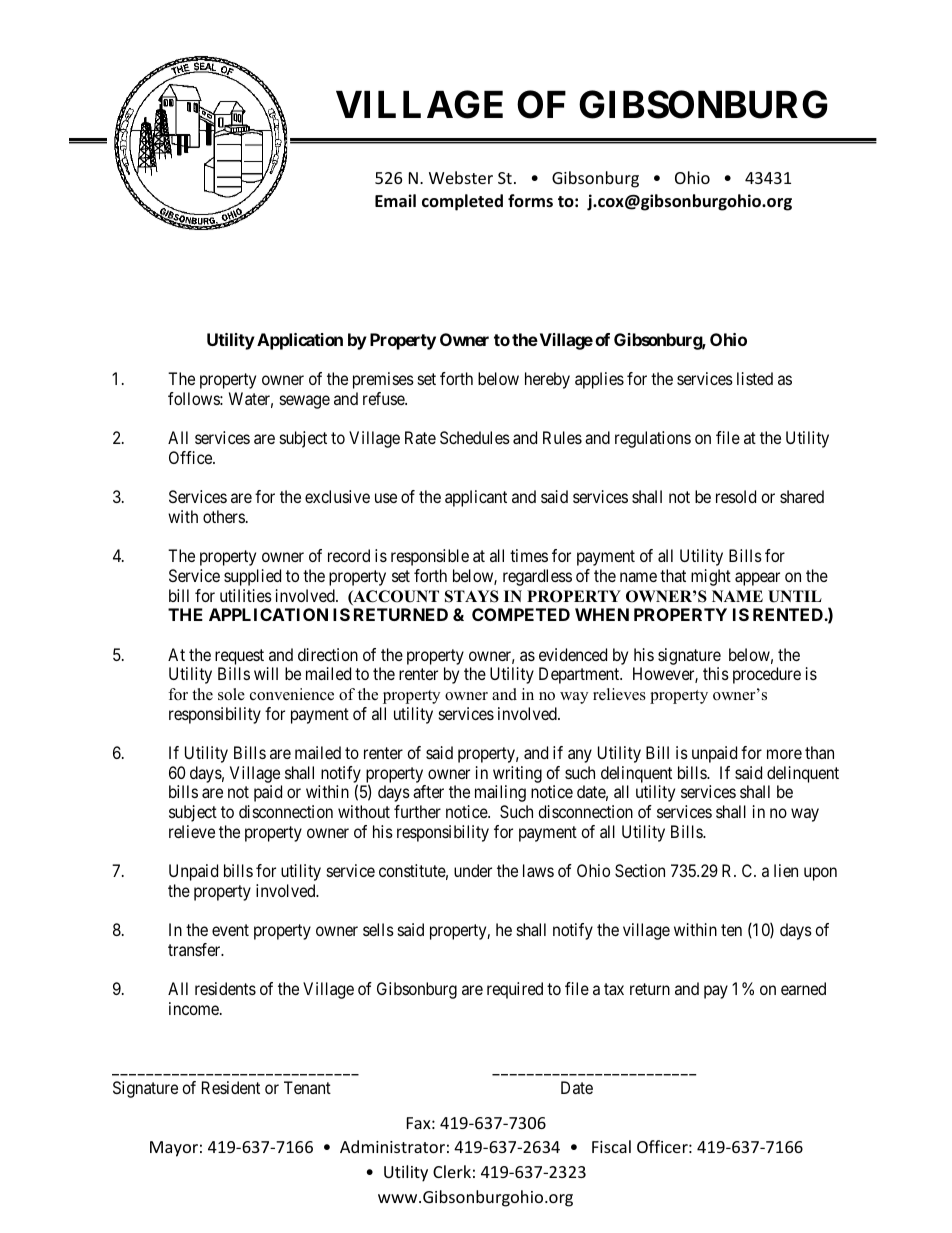 Image resolution: width=952 pixels, height=1233 pixels. What do you see at coordinates (803, 988) in the image?
I see `earned` at bounding box center [803, 988].
